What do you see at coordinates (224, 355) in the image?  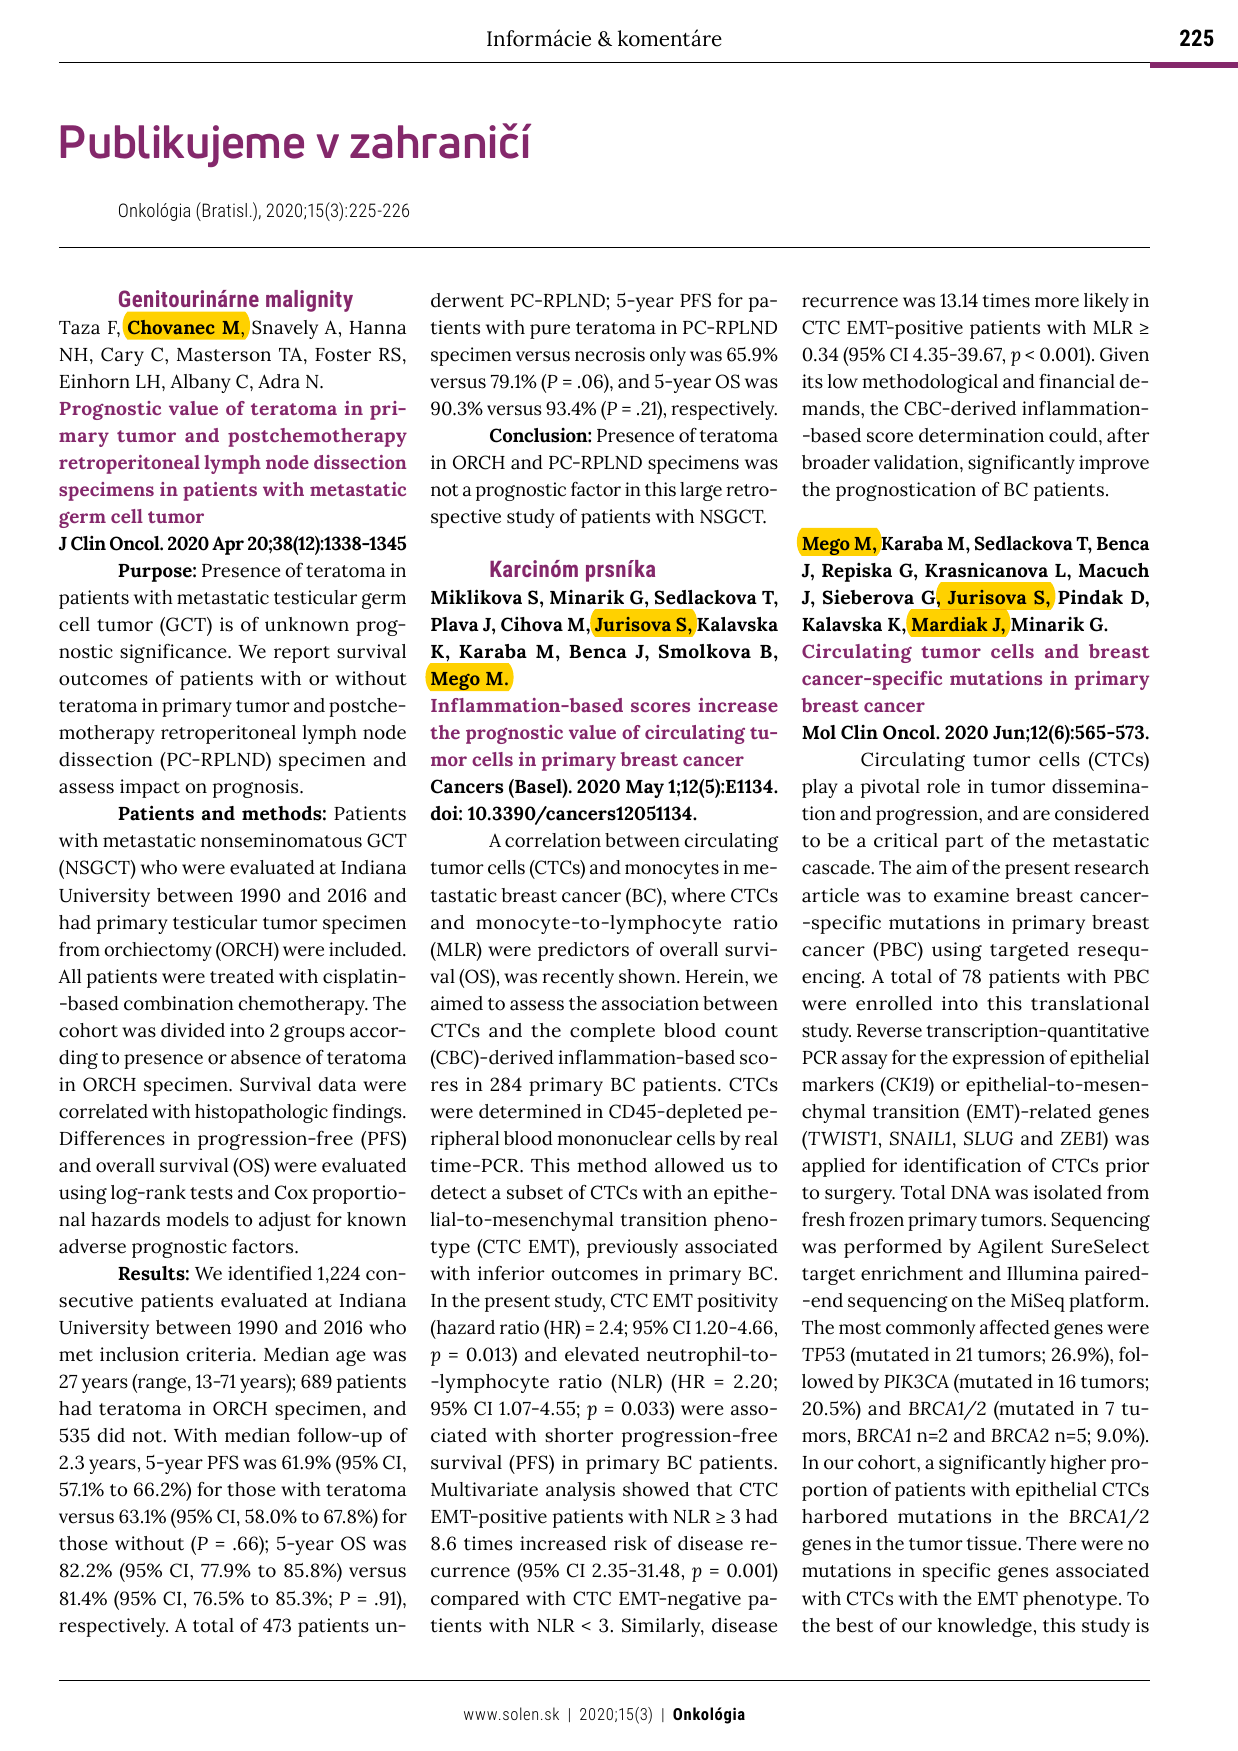 I see `Masterson` at bounding box center [224, 355].
